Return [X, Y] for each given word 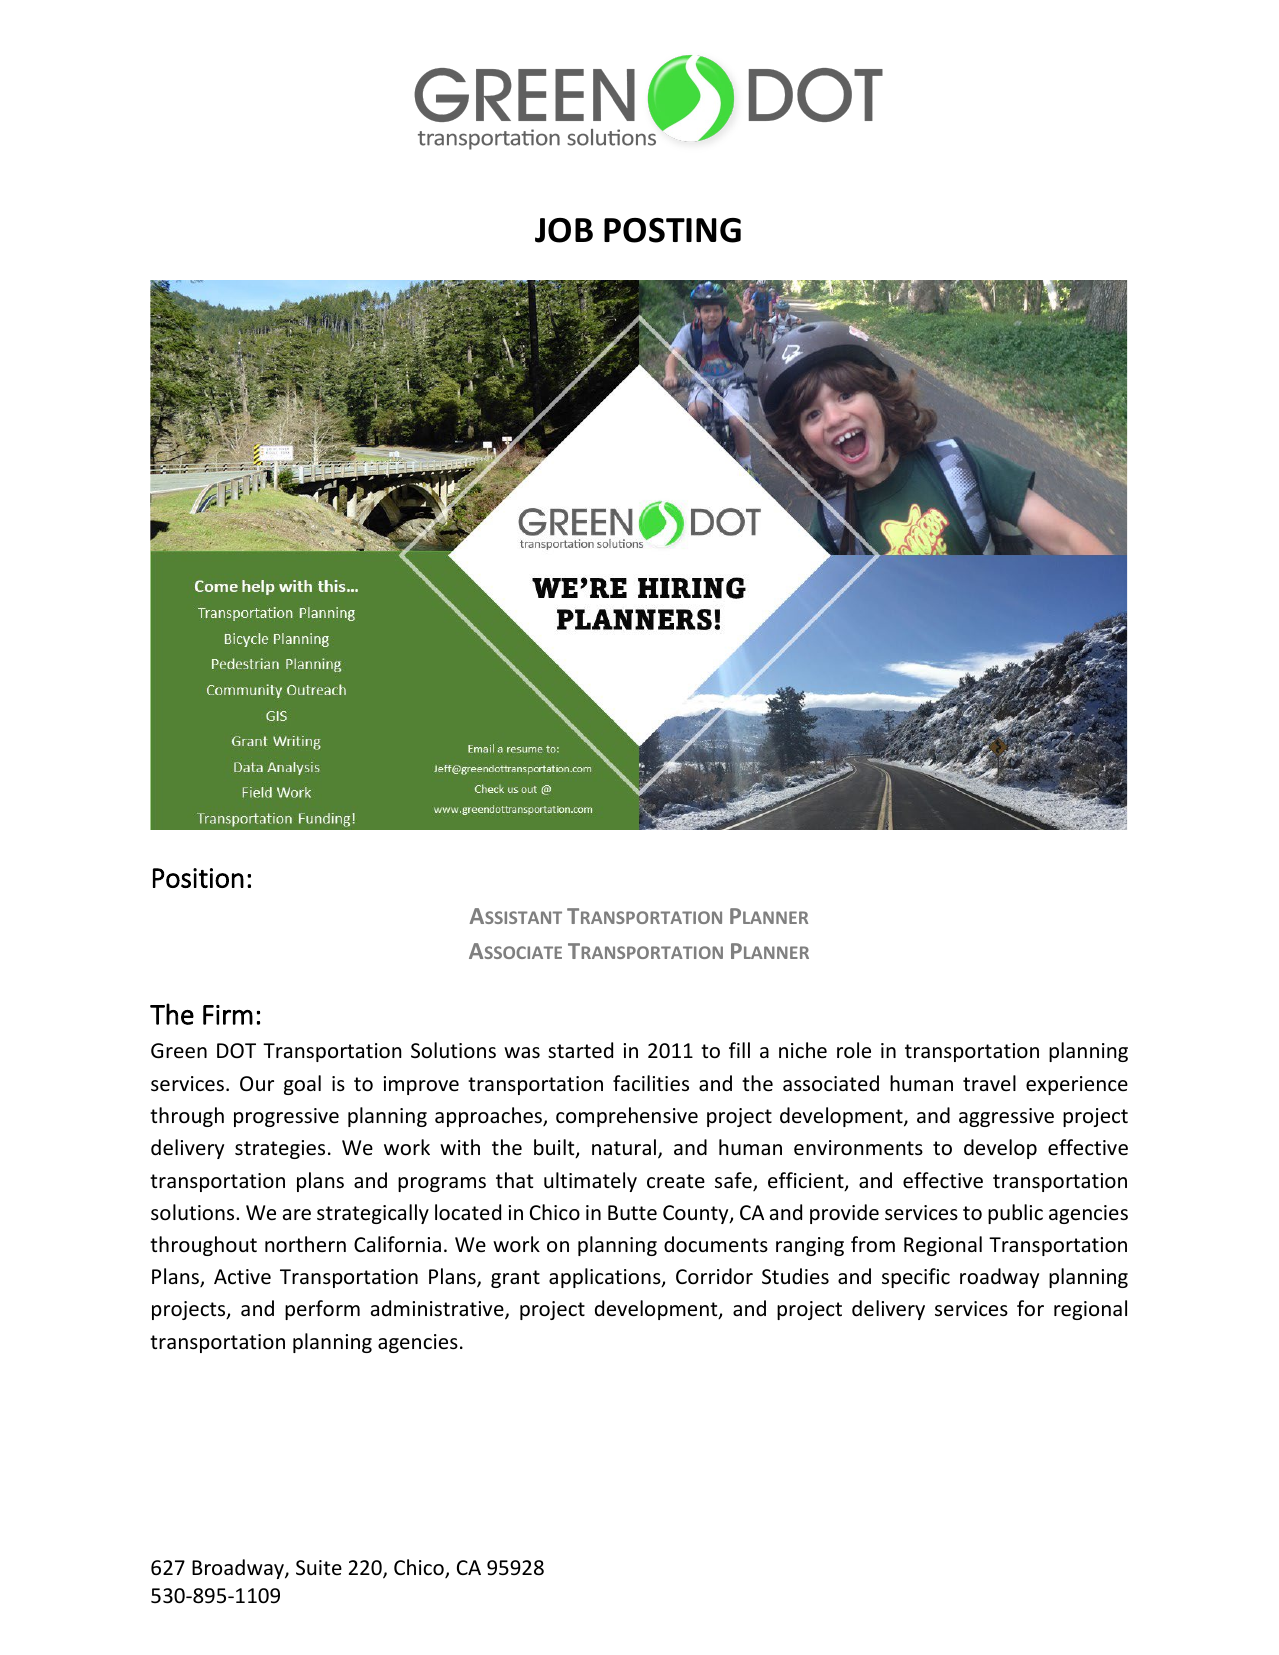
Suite [319, 1567]
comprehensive [627, 1117]
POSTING [672, 230]
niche [803, 1050]
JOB [564, 230]
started [580, 1050]
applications [606, 1278]
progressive [286, 1117]
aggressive [1006, 1117]
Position [198, 878]
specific [916, 1278]
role [854, 1050]
